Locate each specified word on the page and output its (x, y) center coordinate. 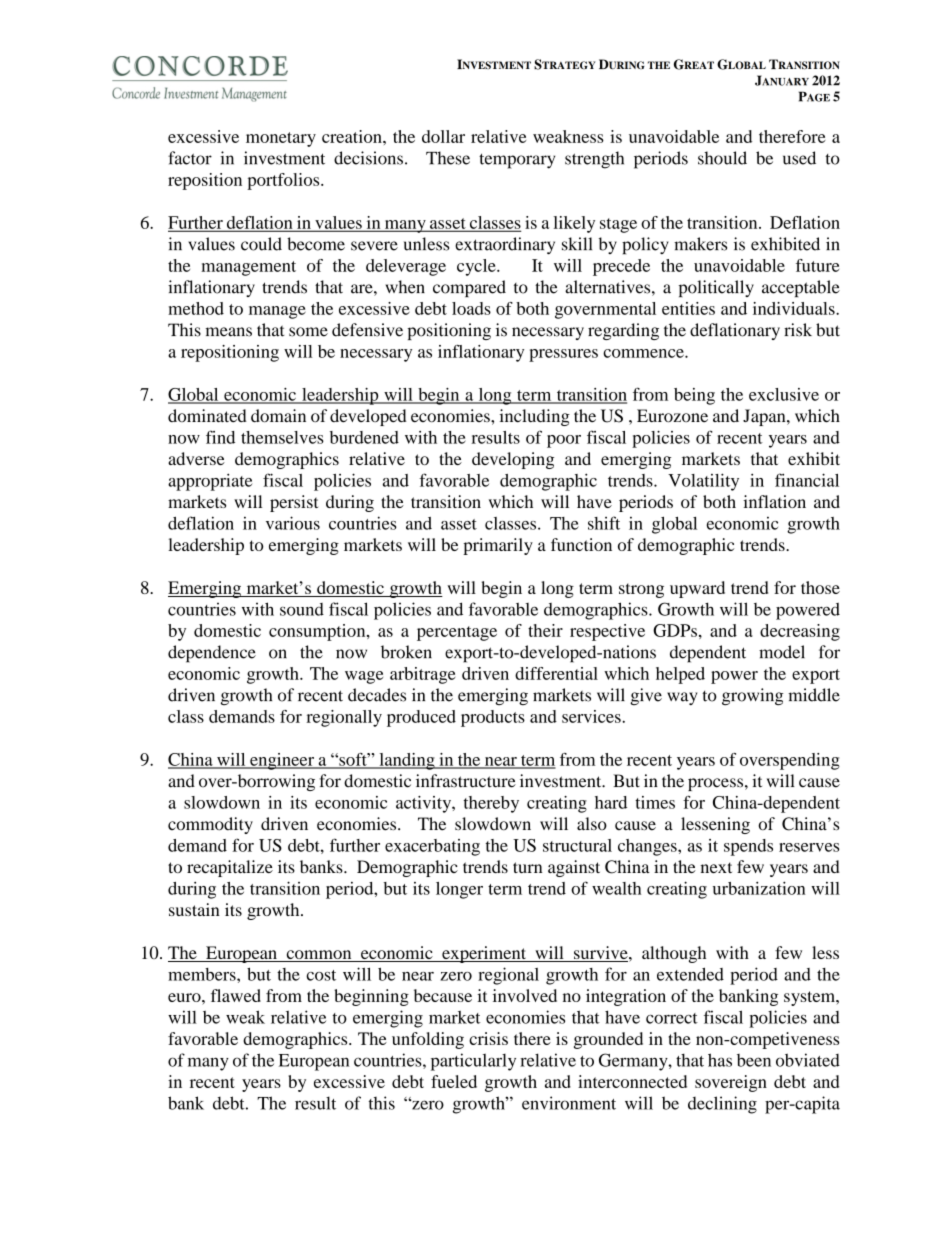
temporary (517, 161)
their (545, 630)
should (722, 158)
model (782, 652)
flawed (236, 995)
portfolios (284, 181)
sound (302, 609)
